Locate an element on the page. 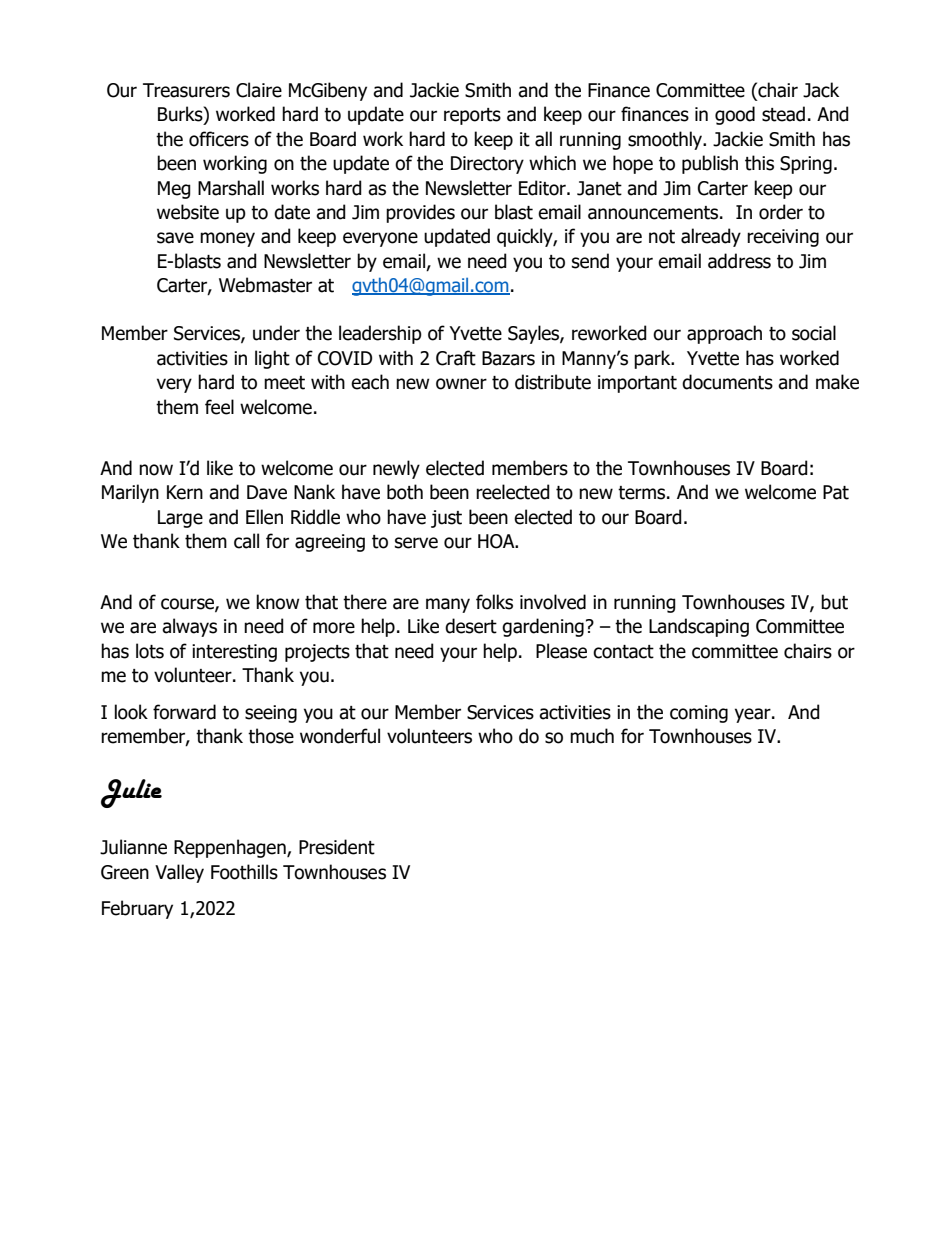 The image size is (952, 1233). coming is located at coordinates (699, 714).
